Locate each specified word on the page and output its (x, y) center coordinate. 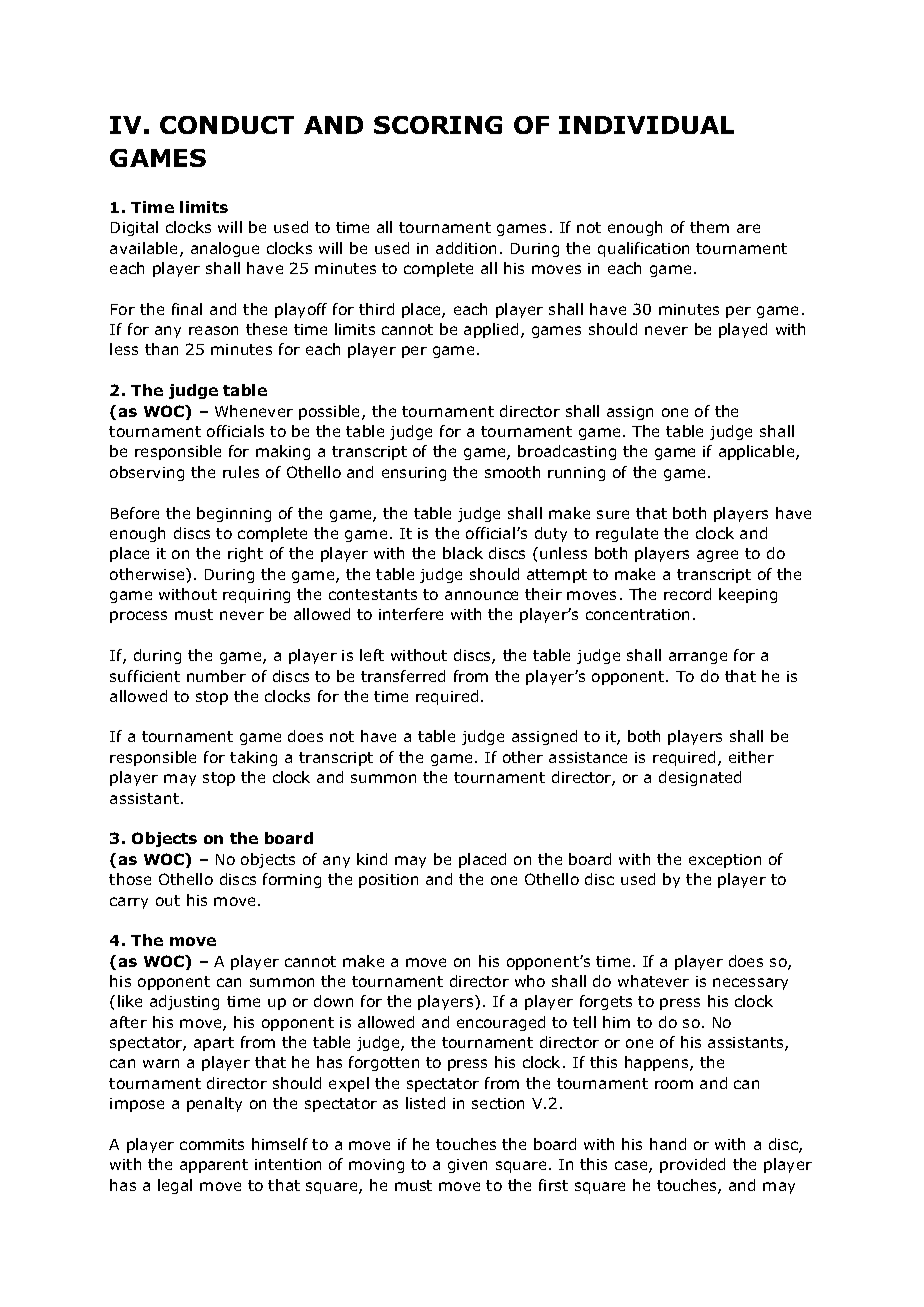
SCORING (438, 125)
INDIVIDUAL (646, 125)
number (216, 676)
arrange (698, 658)
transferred (403, 676)
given (467, 1166)
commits (212, 1144)
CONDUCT (227, 125)
